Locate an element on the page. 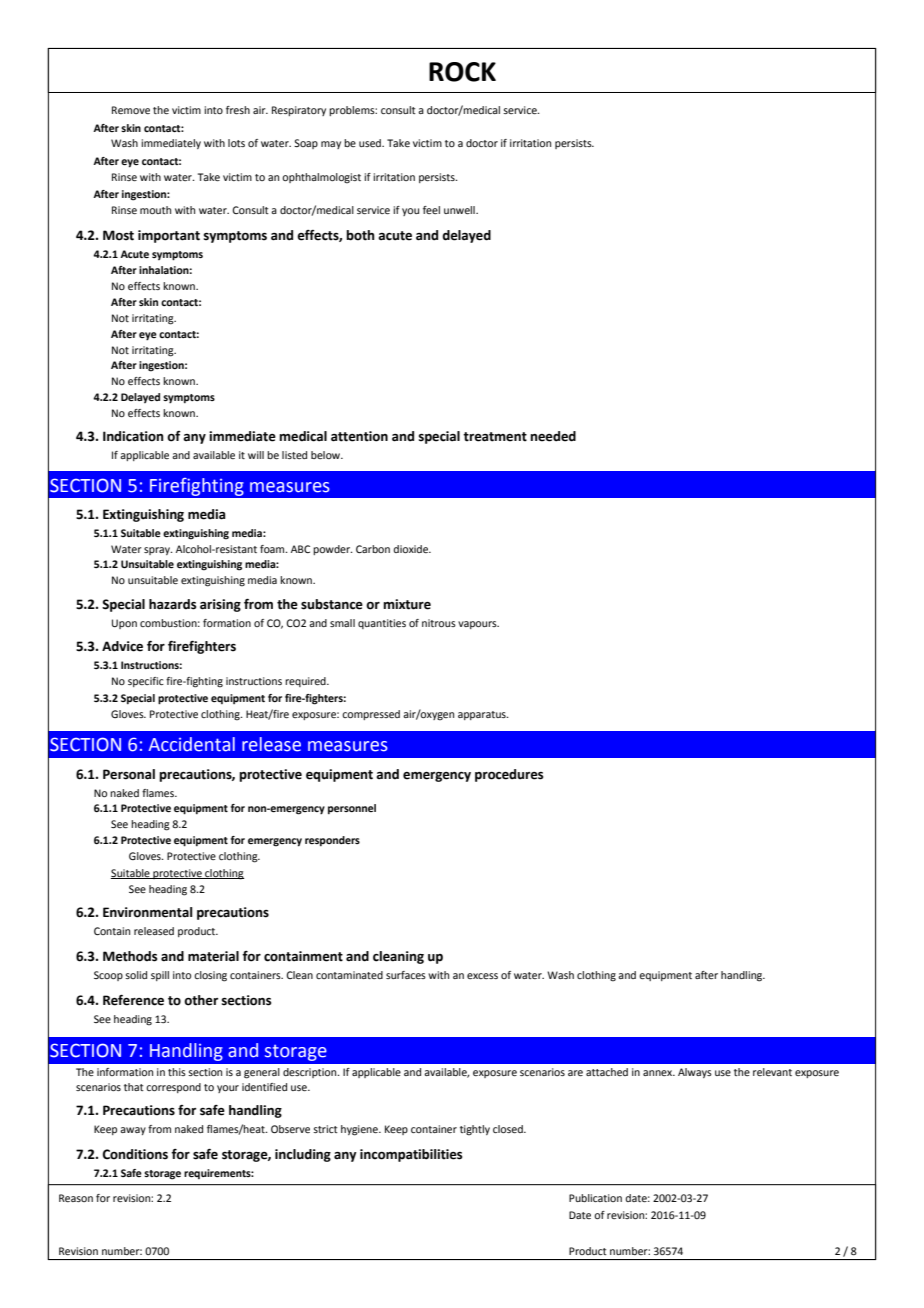 Image resolution: width=924 pixels, height=1308 pixels. ROCK is located at coordinates (462, 72).
